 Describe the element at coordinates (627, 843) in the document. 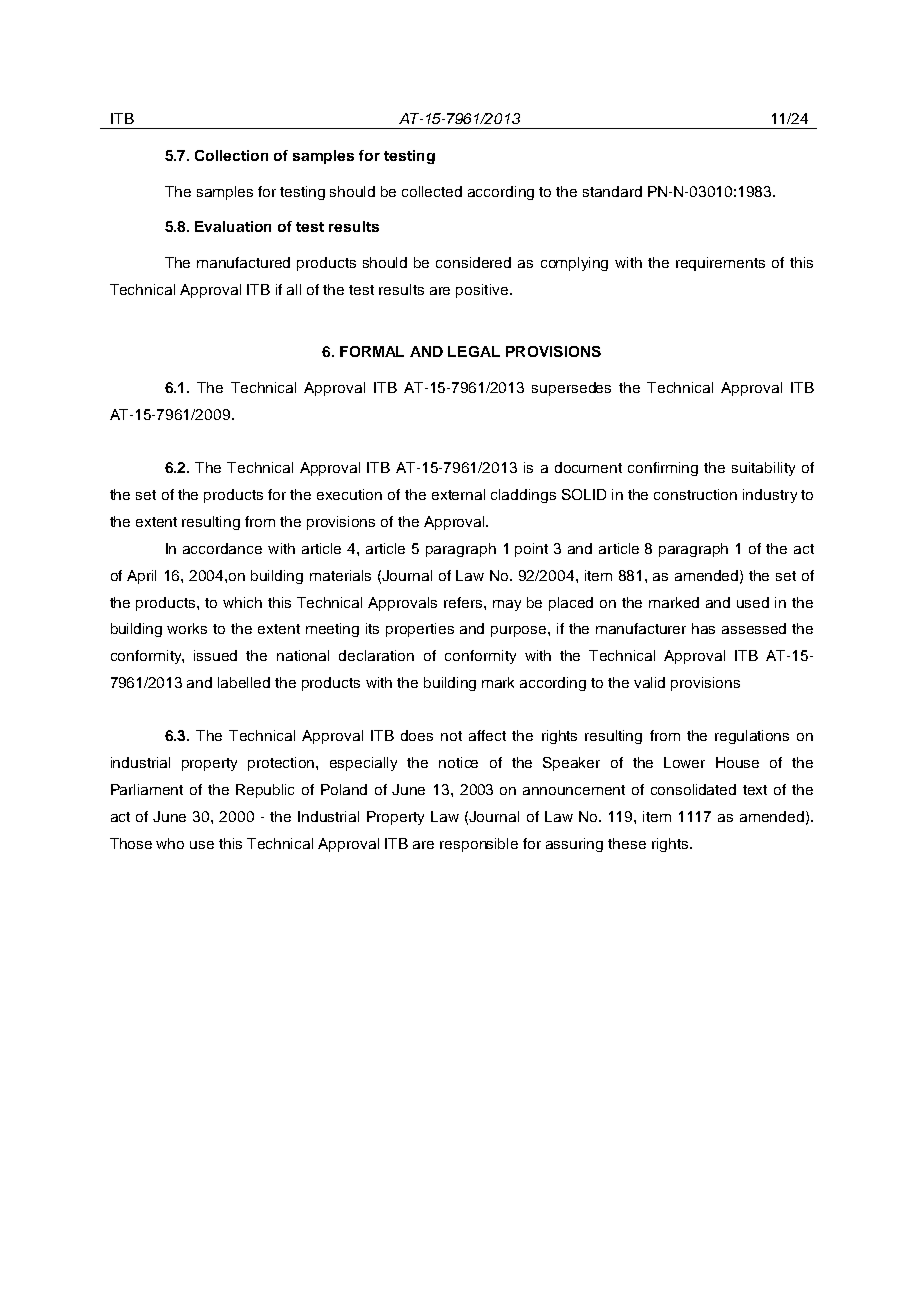

I see `these` at that location.
